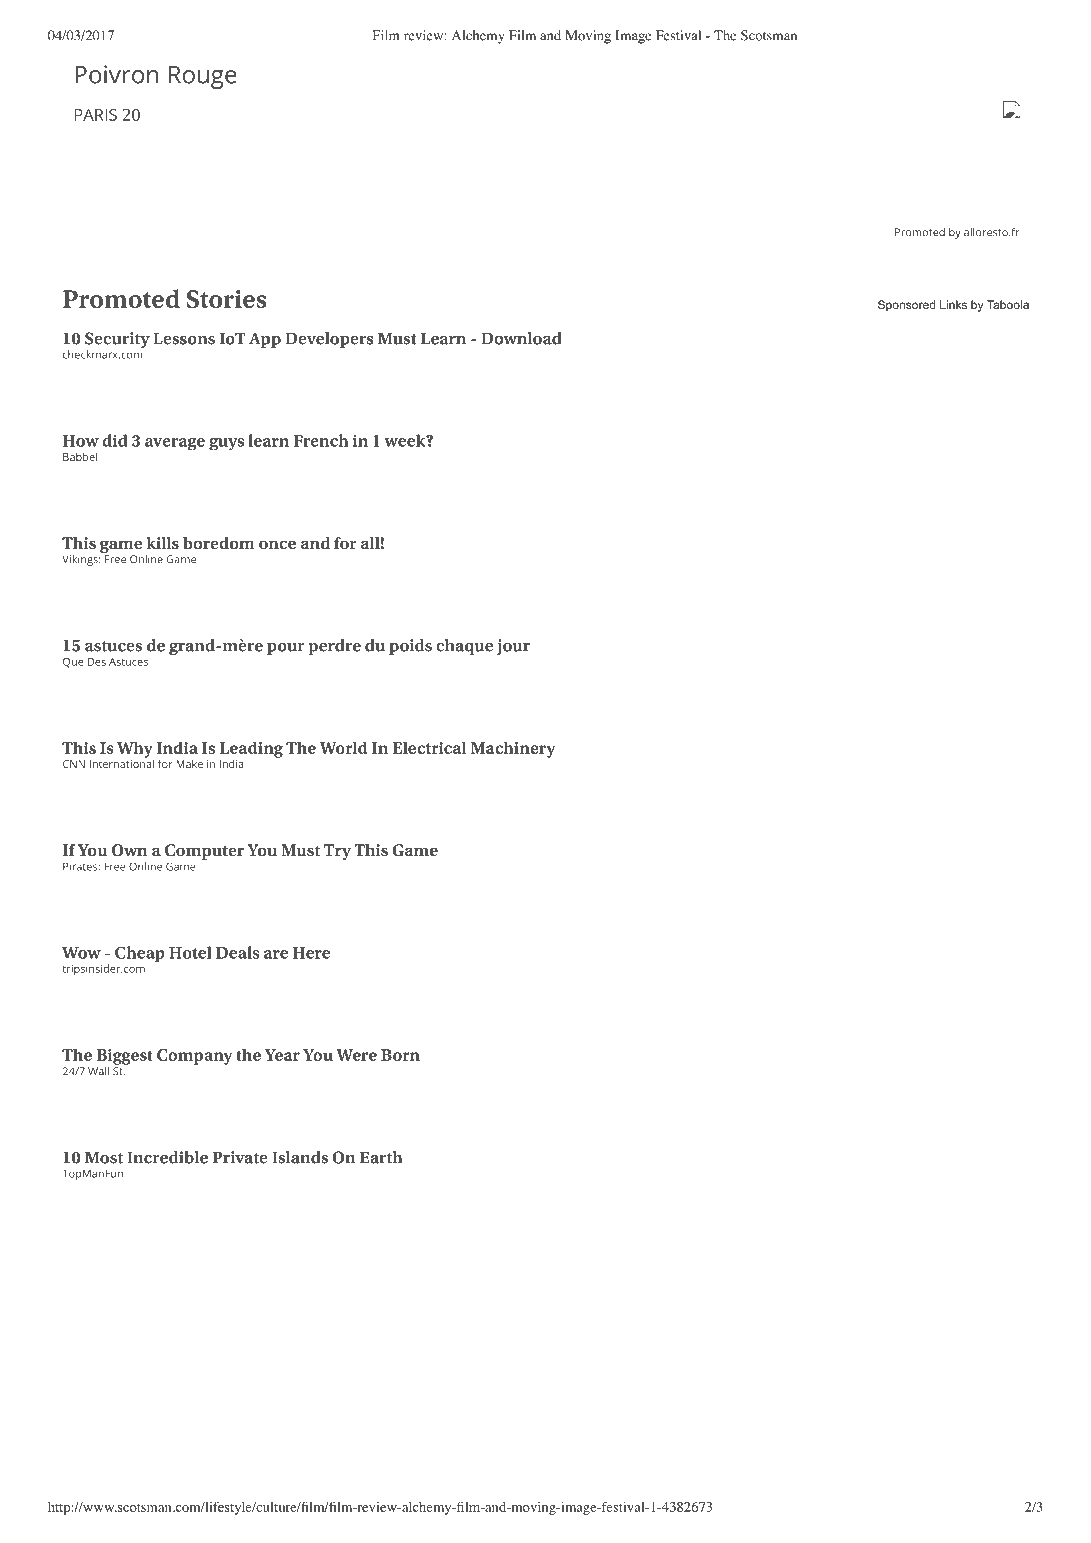 This screenshot has width=1091, height=1543. What do you see at coordinates (400, 1055) in the screenshot?
I see `Born` at bounding box center [400, 1055].
